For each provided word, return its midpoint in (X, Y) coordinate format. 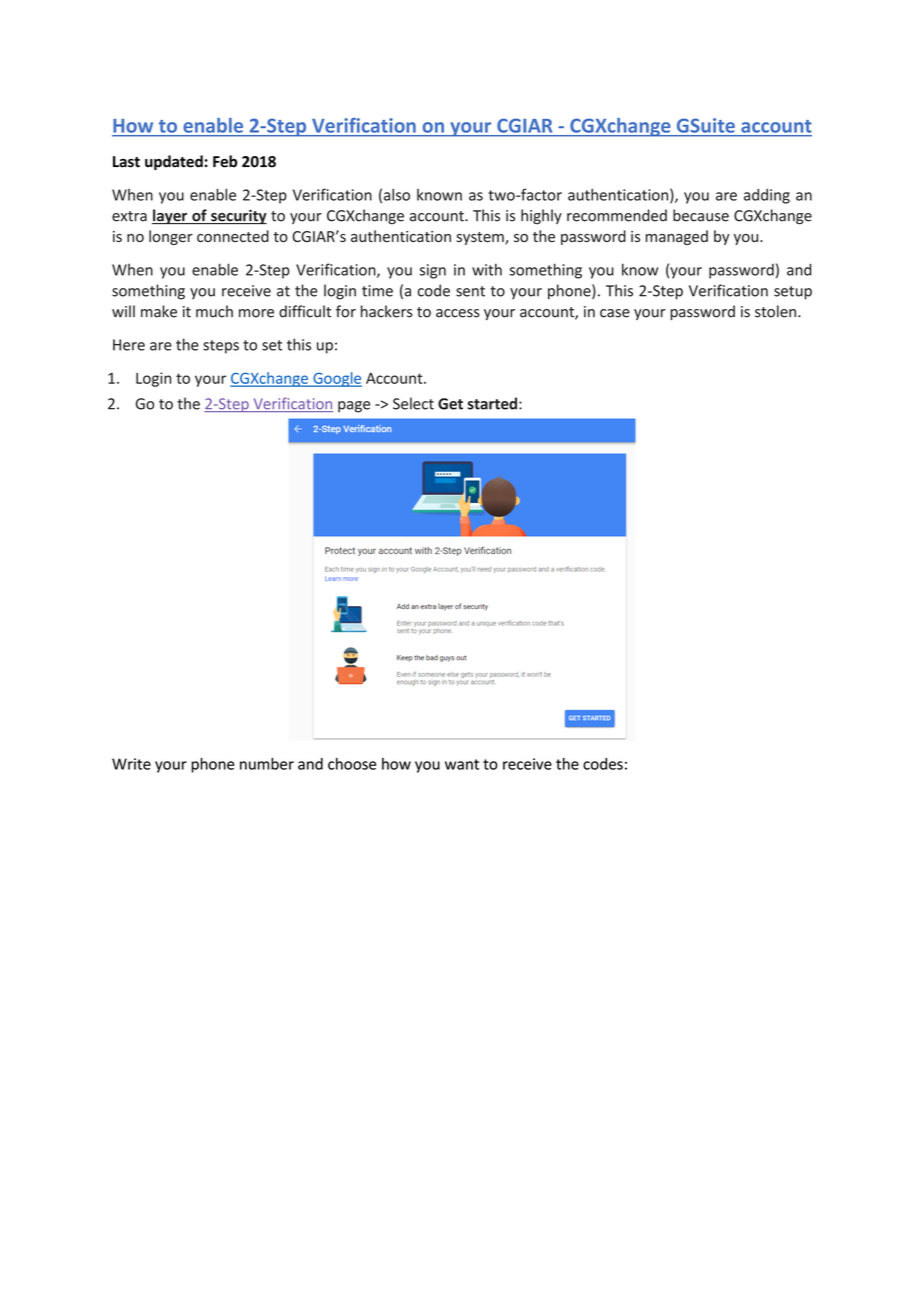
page (354, 407)
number (267, 764)
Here (129, 345)
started (492, 403)
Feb (225, 161)
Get (450, 404)
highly (541, 217)
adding (767, 196)
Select (413, 403)
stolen (777, 311)
